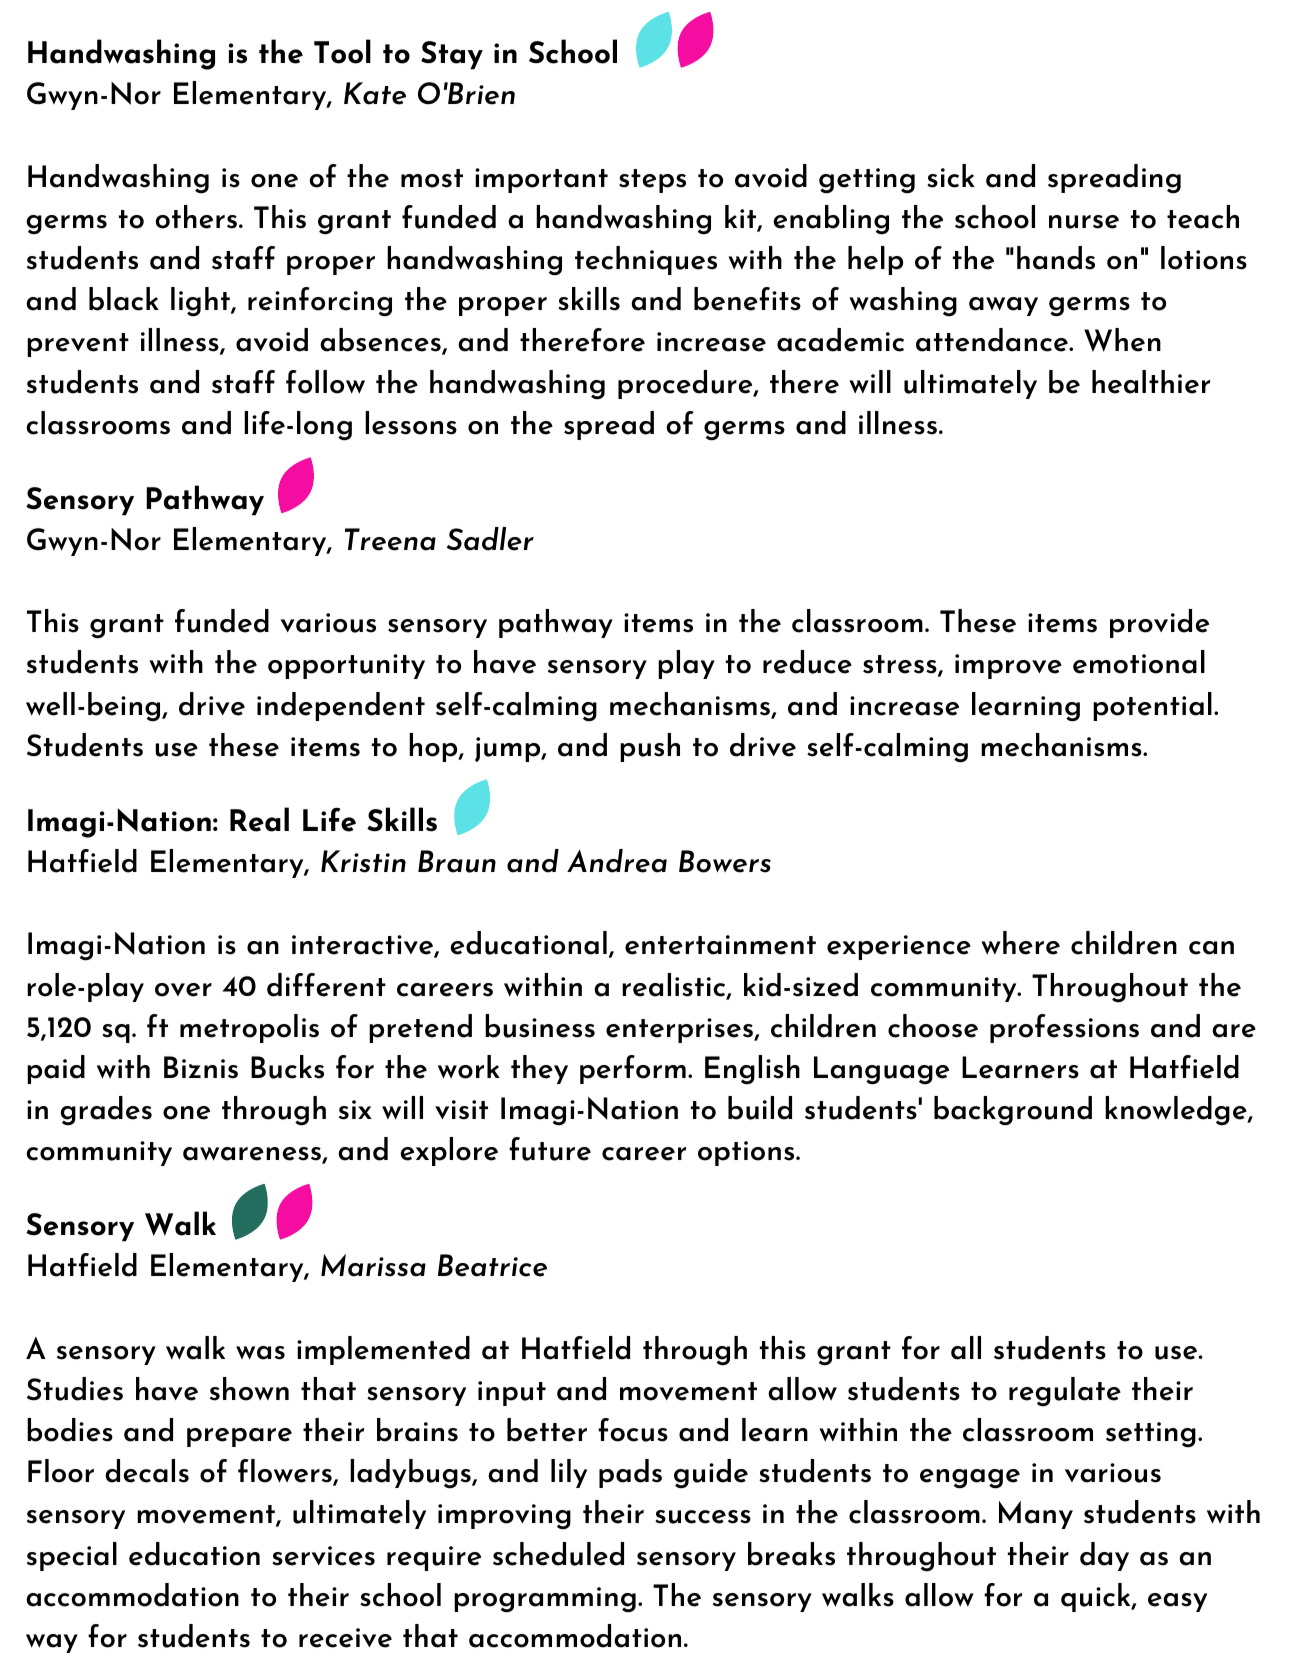 This screenshot has height=1672, width=1292. Describe the element at coordinates (617, 861) in the screenshot. I see `Andrea` at that location.
